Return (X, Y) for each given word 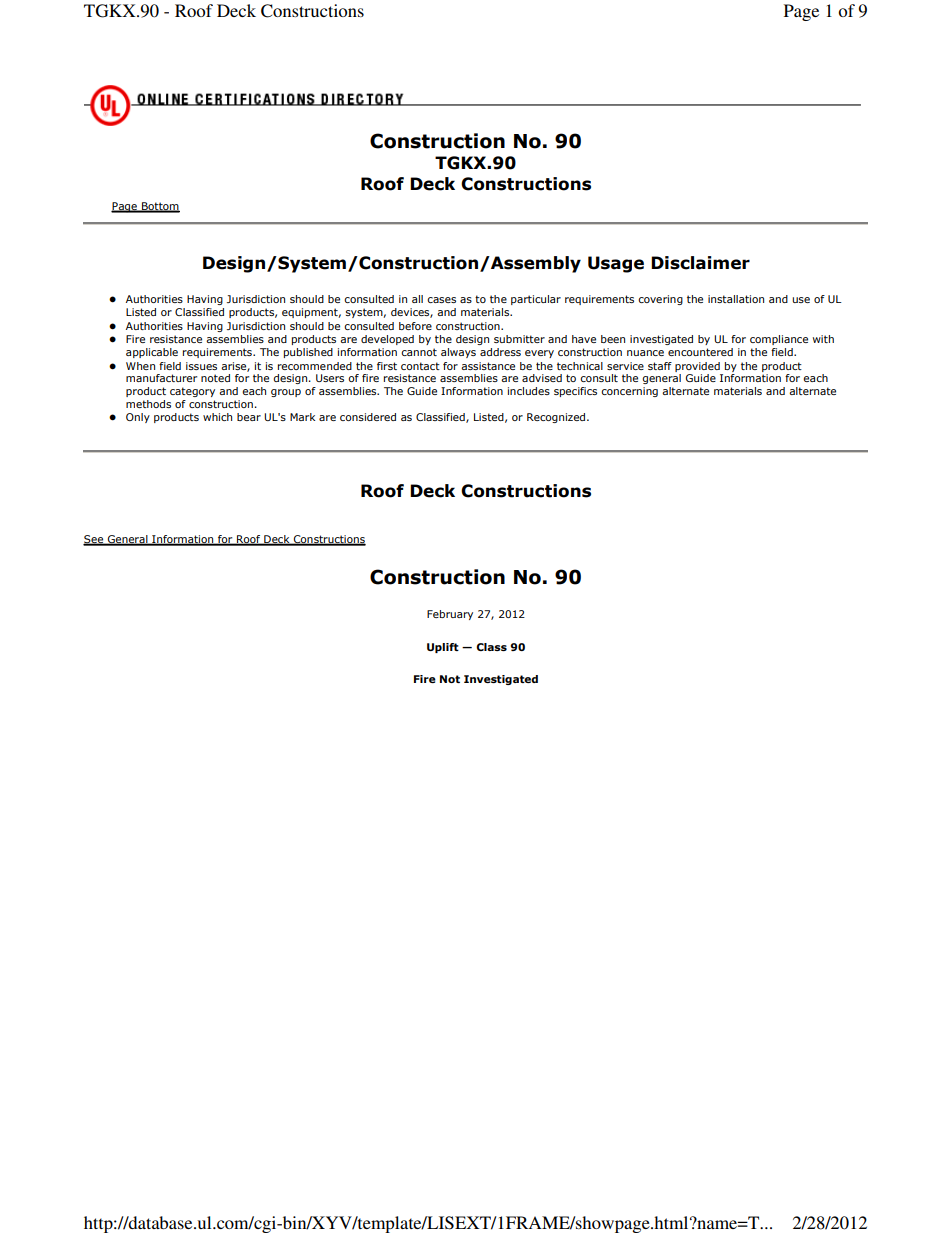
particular (536, 300)
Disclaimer (700, 263)
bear (249, 417)
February (450, 615)
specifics (575, 392)
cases (441, 300)
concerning (629, 392)
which (217, 417)
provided (697, 367)
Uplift (443, 648)
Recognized (557, 418)
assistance (488, 366)
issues (201, 366)
